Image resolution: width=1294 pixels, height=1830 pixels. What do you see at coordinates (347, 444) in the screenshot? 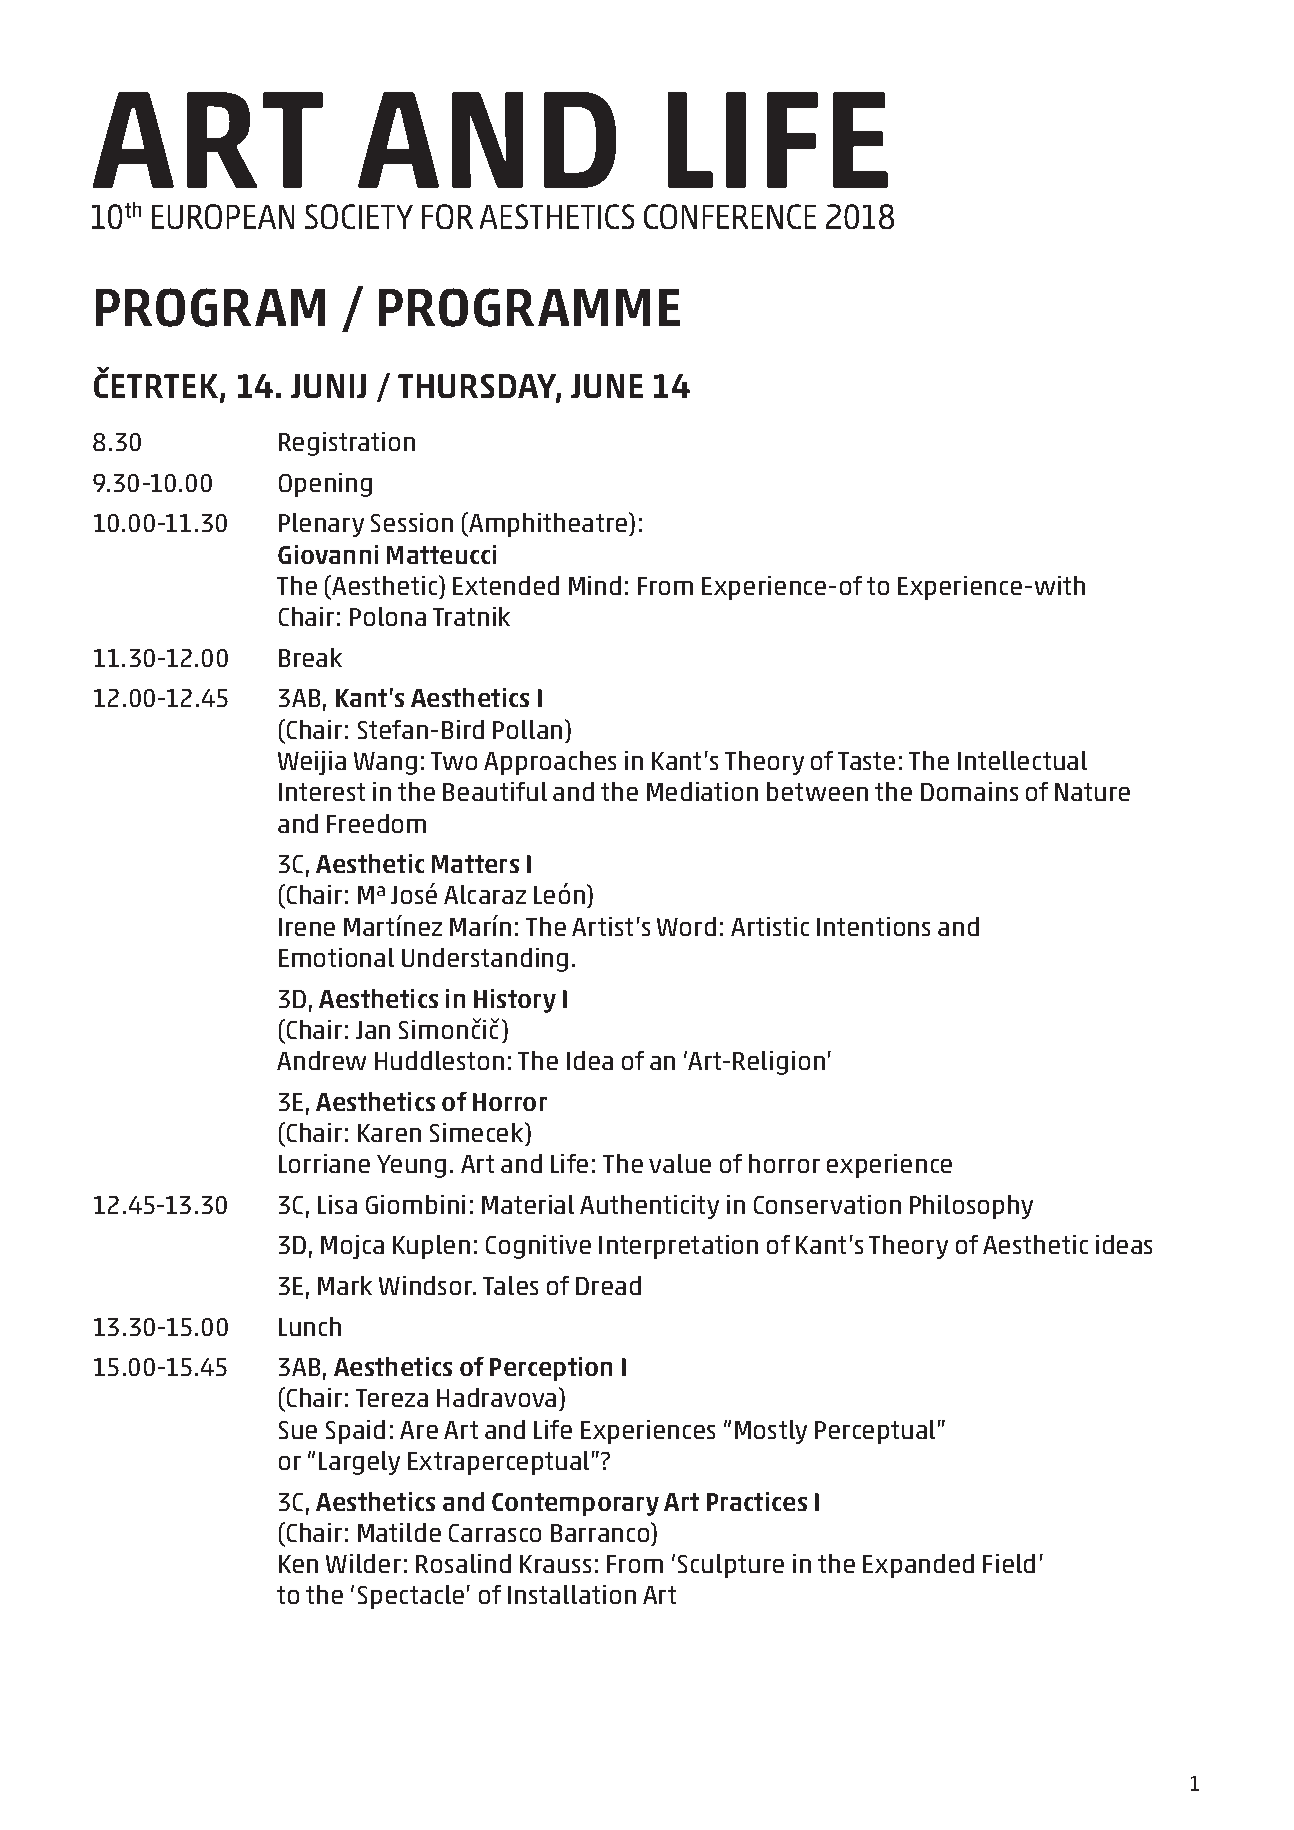
I see `Registration` at bounding box center [347, 444].
